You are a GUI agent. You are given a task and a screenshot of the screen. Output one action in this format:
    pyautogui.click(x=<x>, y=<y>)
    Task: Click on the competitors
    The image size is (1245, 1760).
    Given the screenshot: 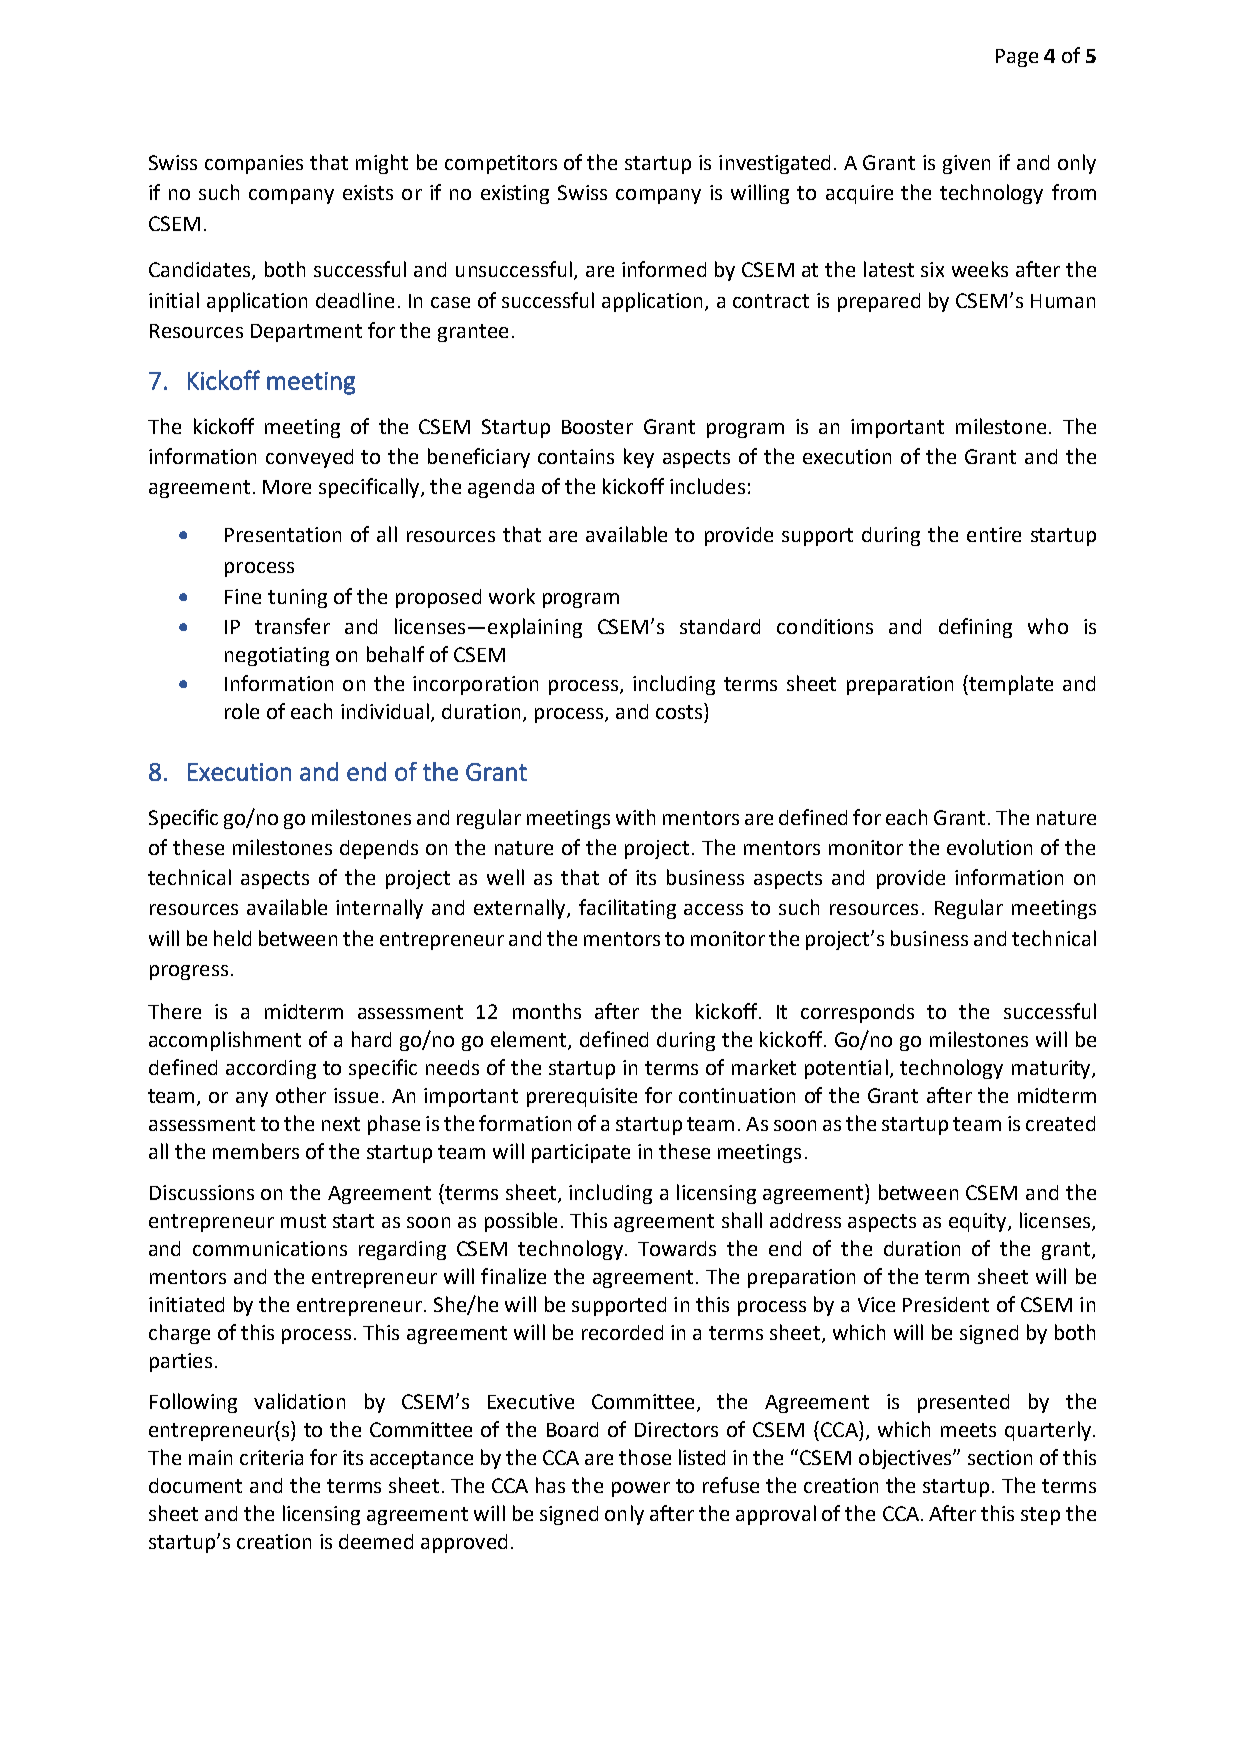 What is the action you would take?
    pyautogui.click(x=501, y=164)
